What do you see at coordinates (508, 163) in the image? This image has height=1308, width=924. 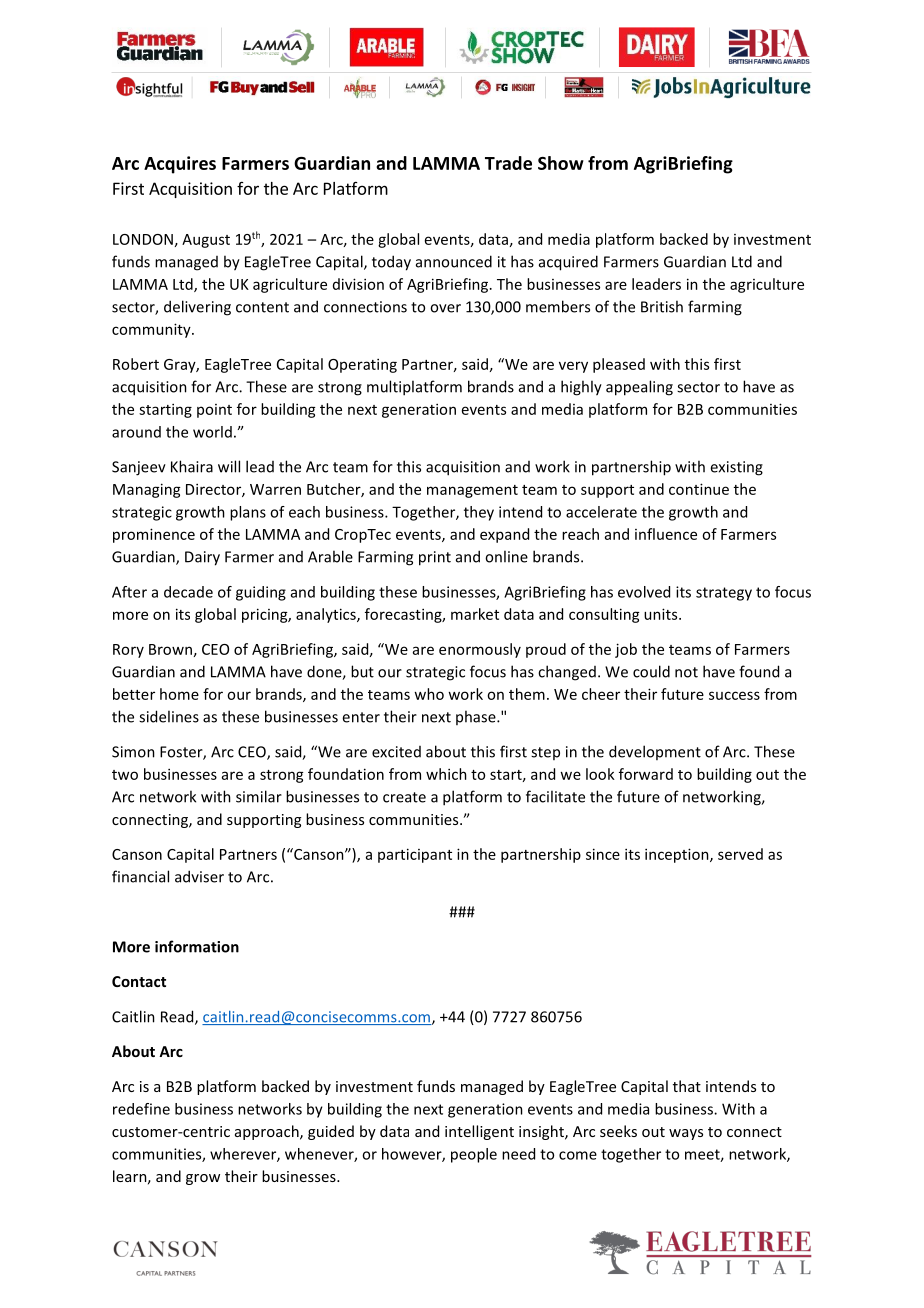 I see `Trade` at bounding box center [508, 163].
